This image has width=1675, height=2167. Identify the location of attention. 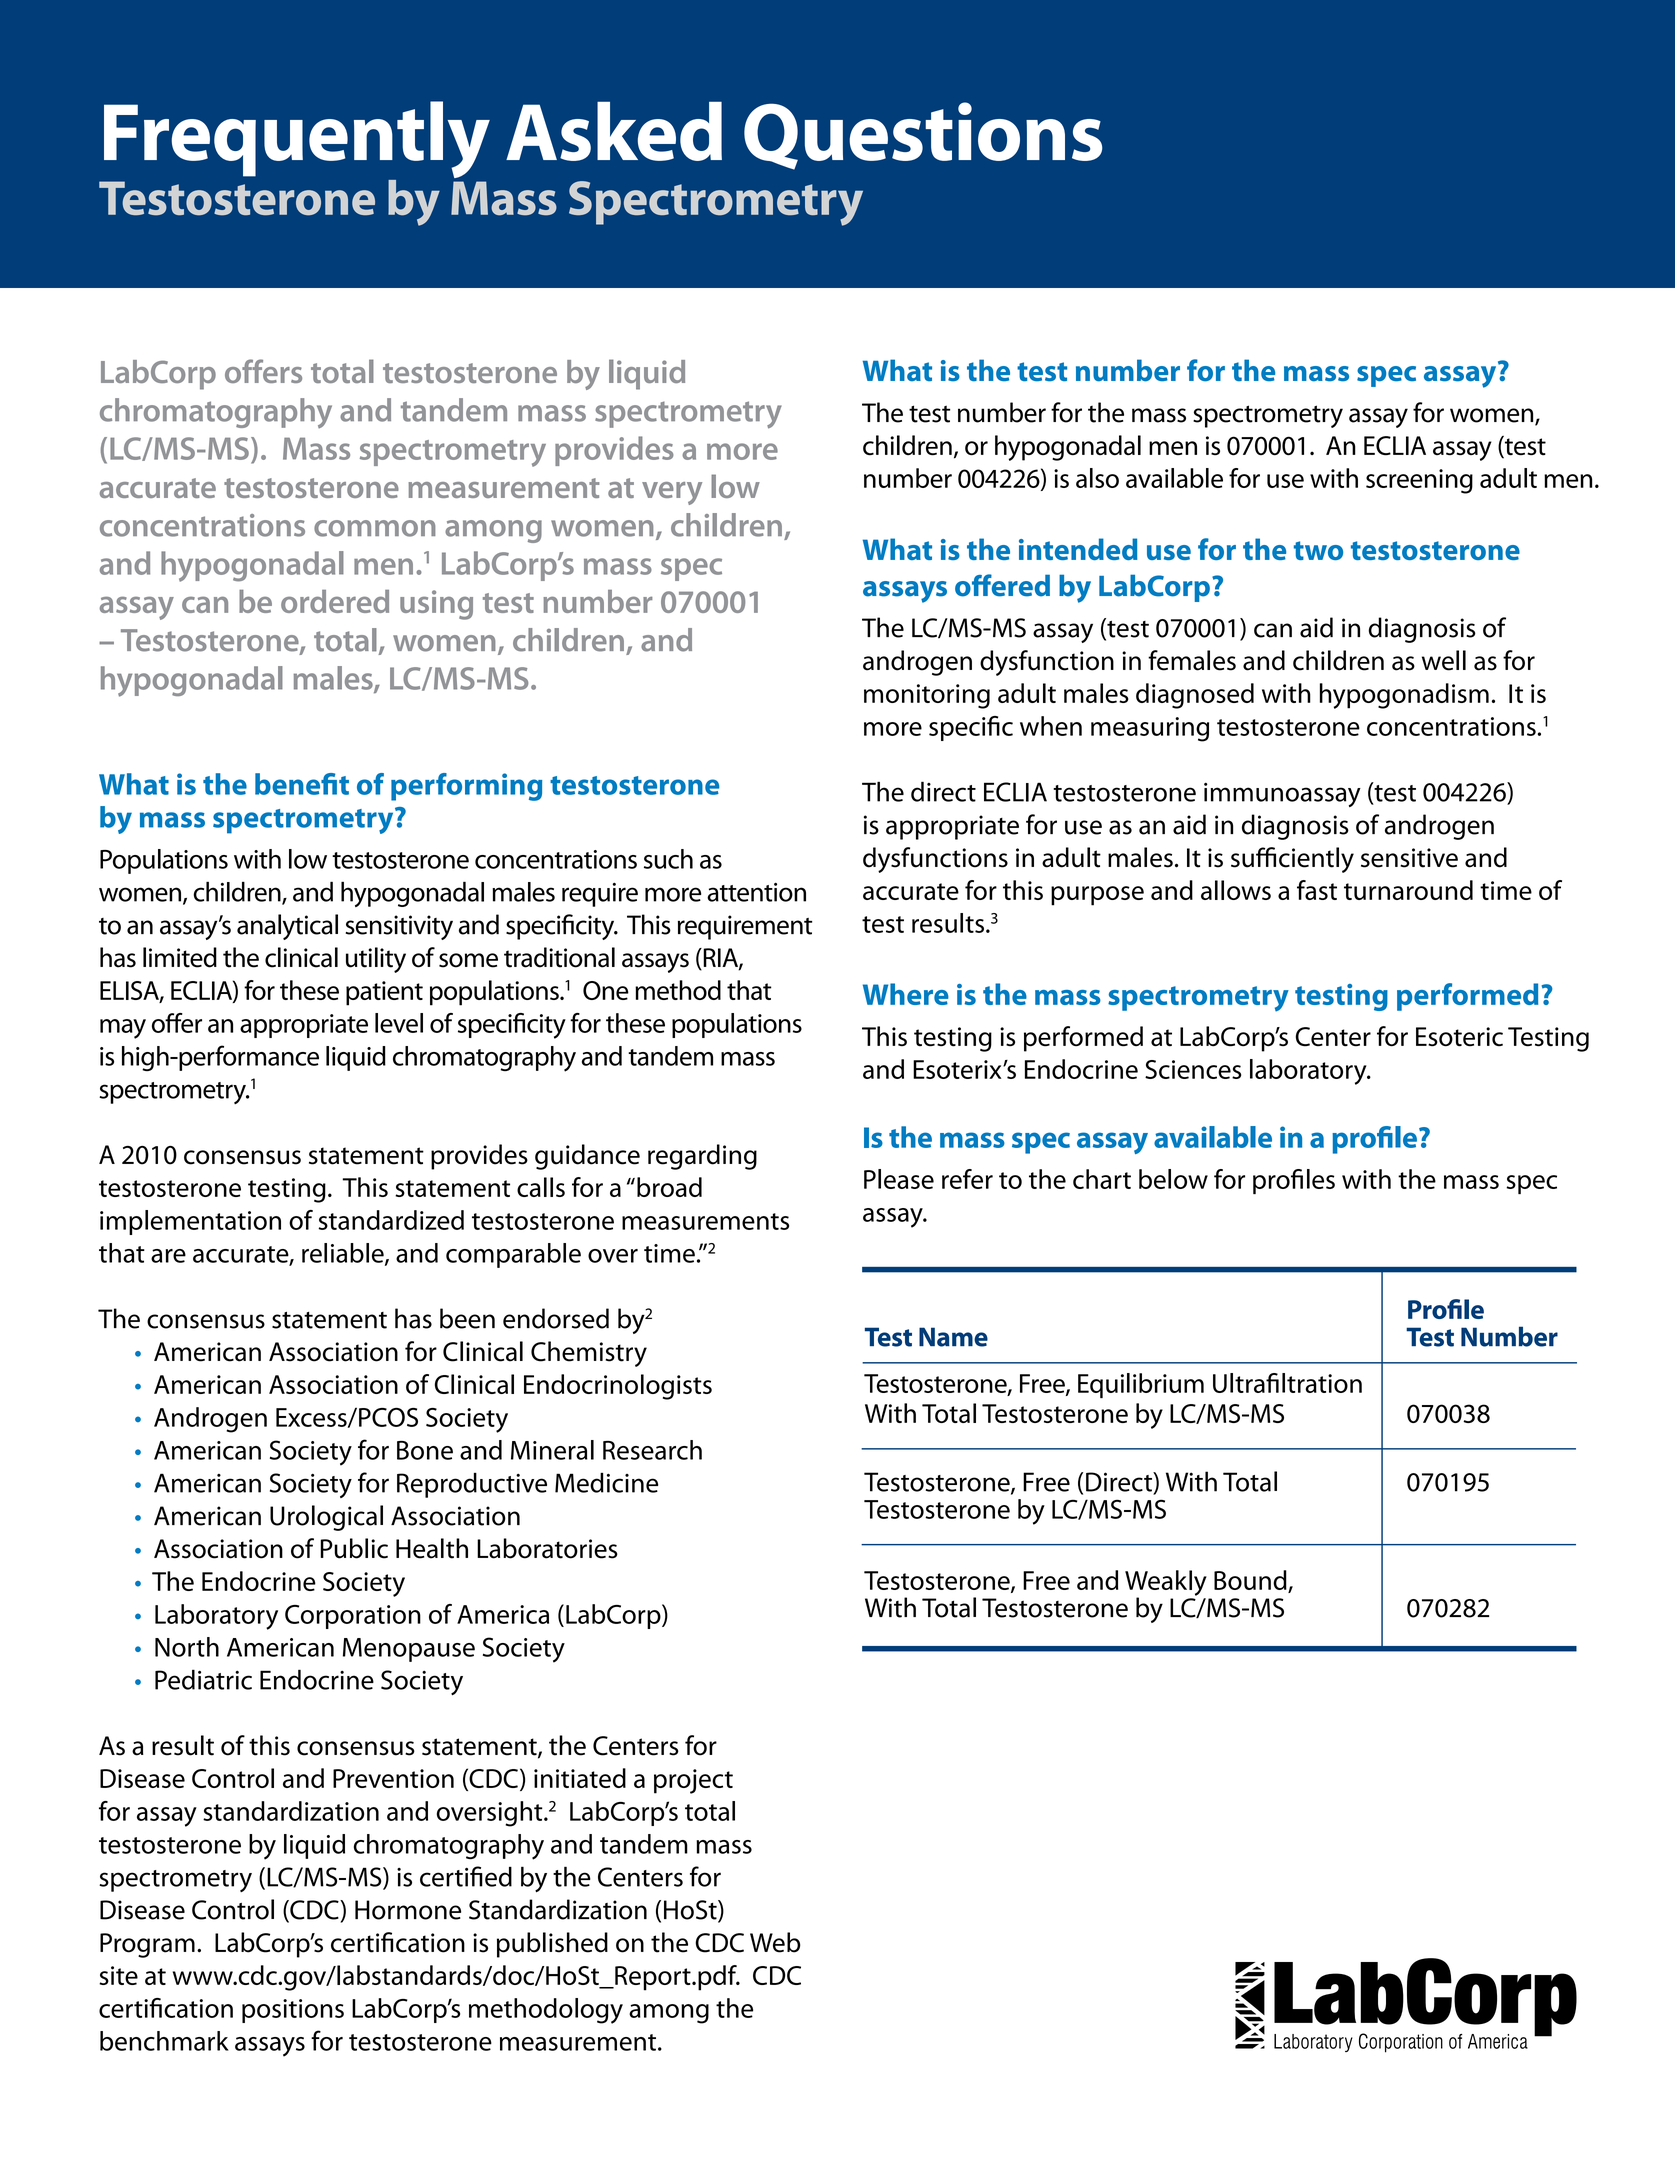
(756, 892).
